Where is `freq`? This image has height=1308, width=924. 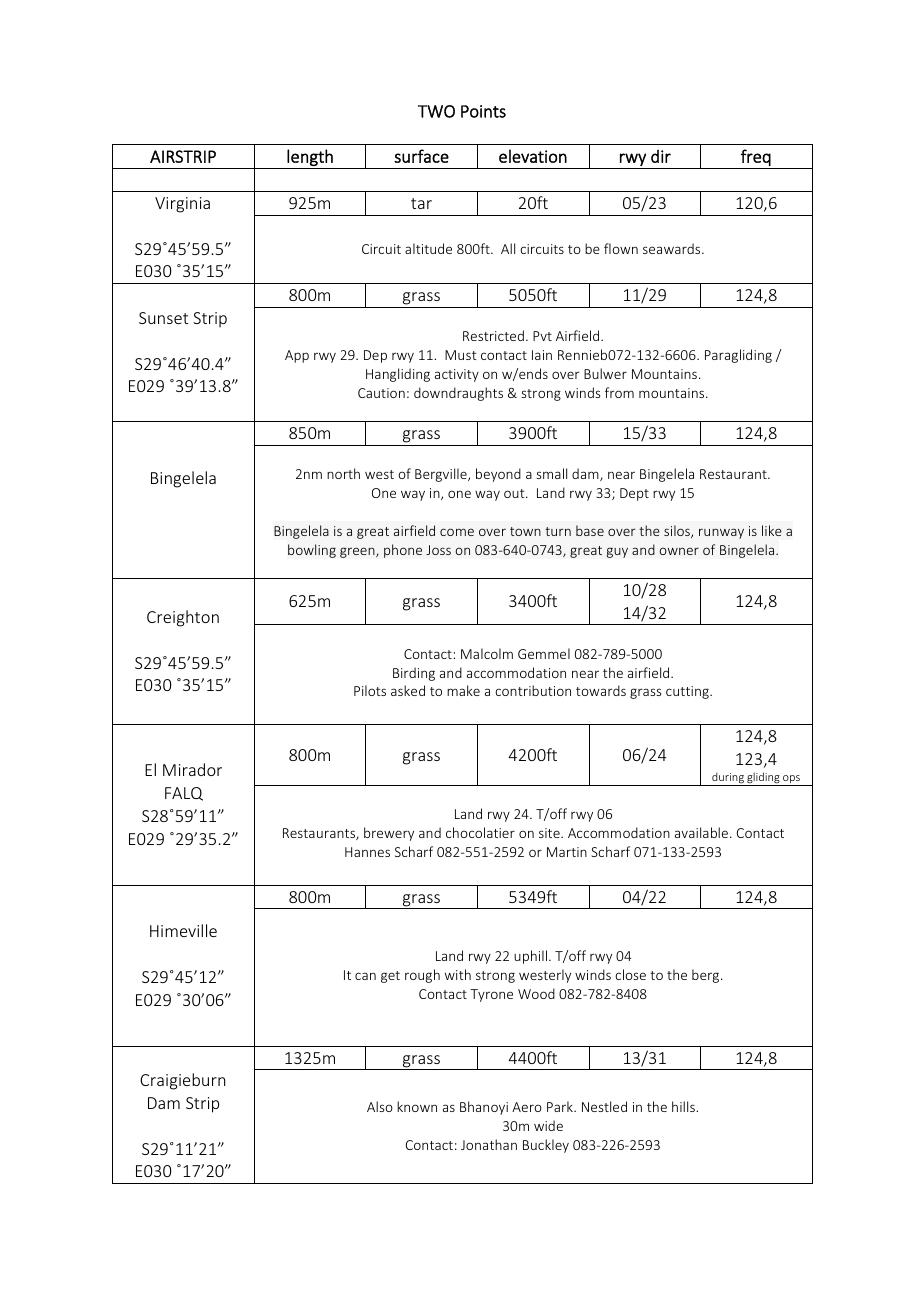
freq is located at coordinates (756, 157).
